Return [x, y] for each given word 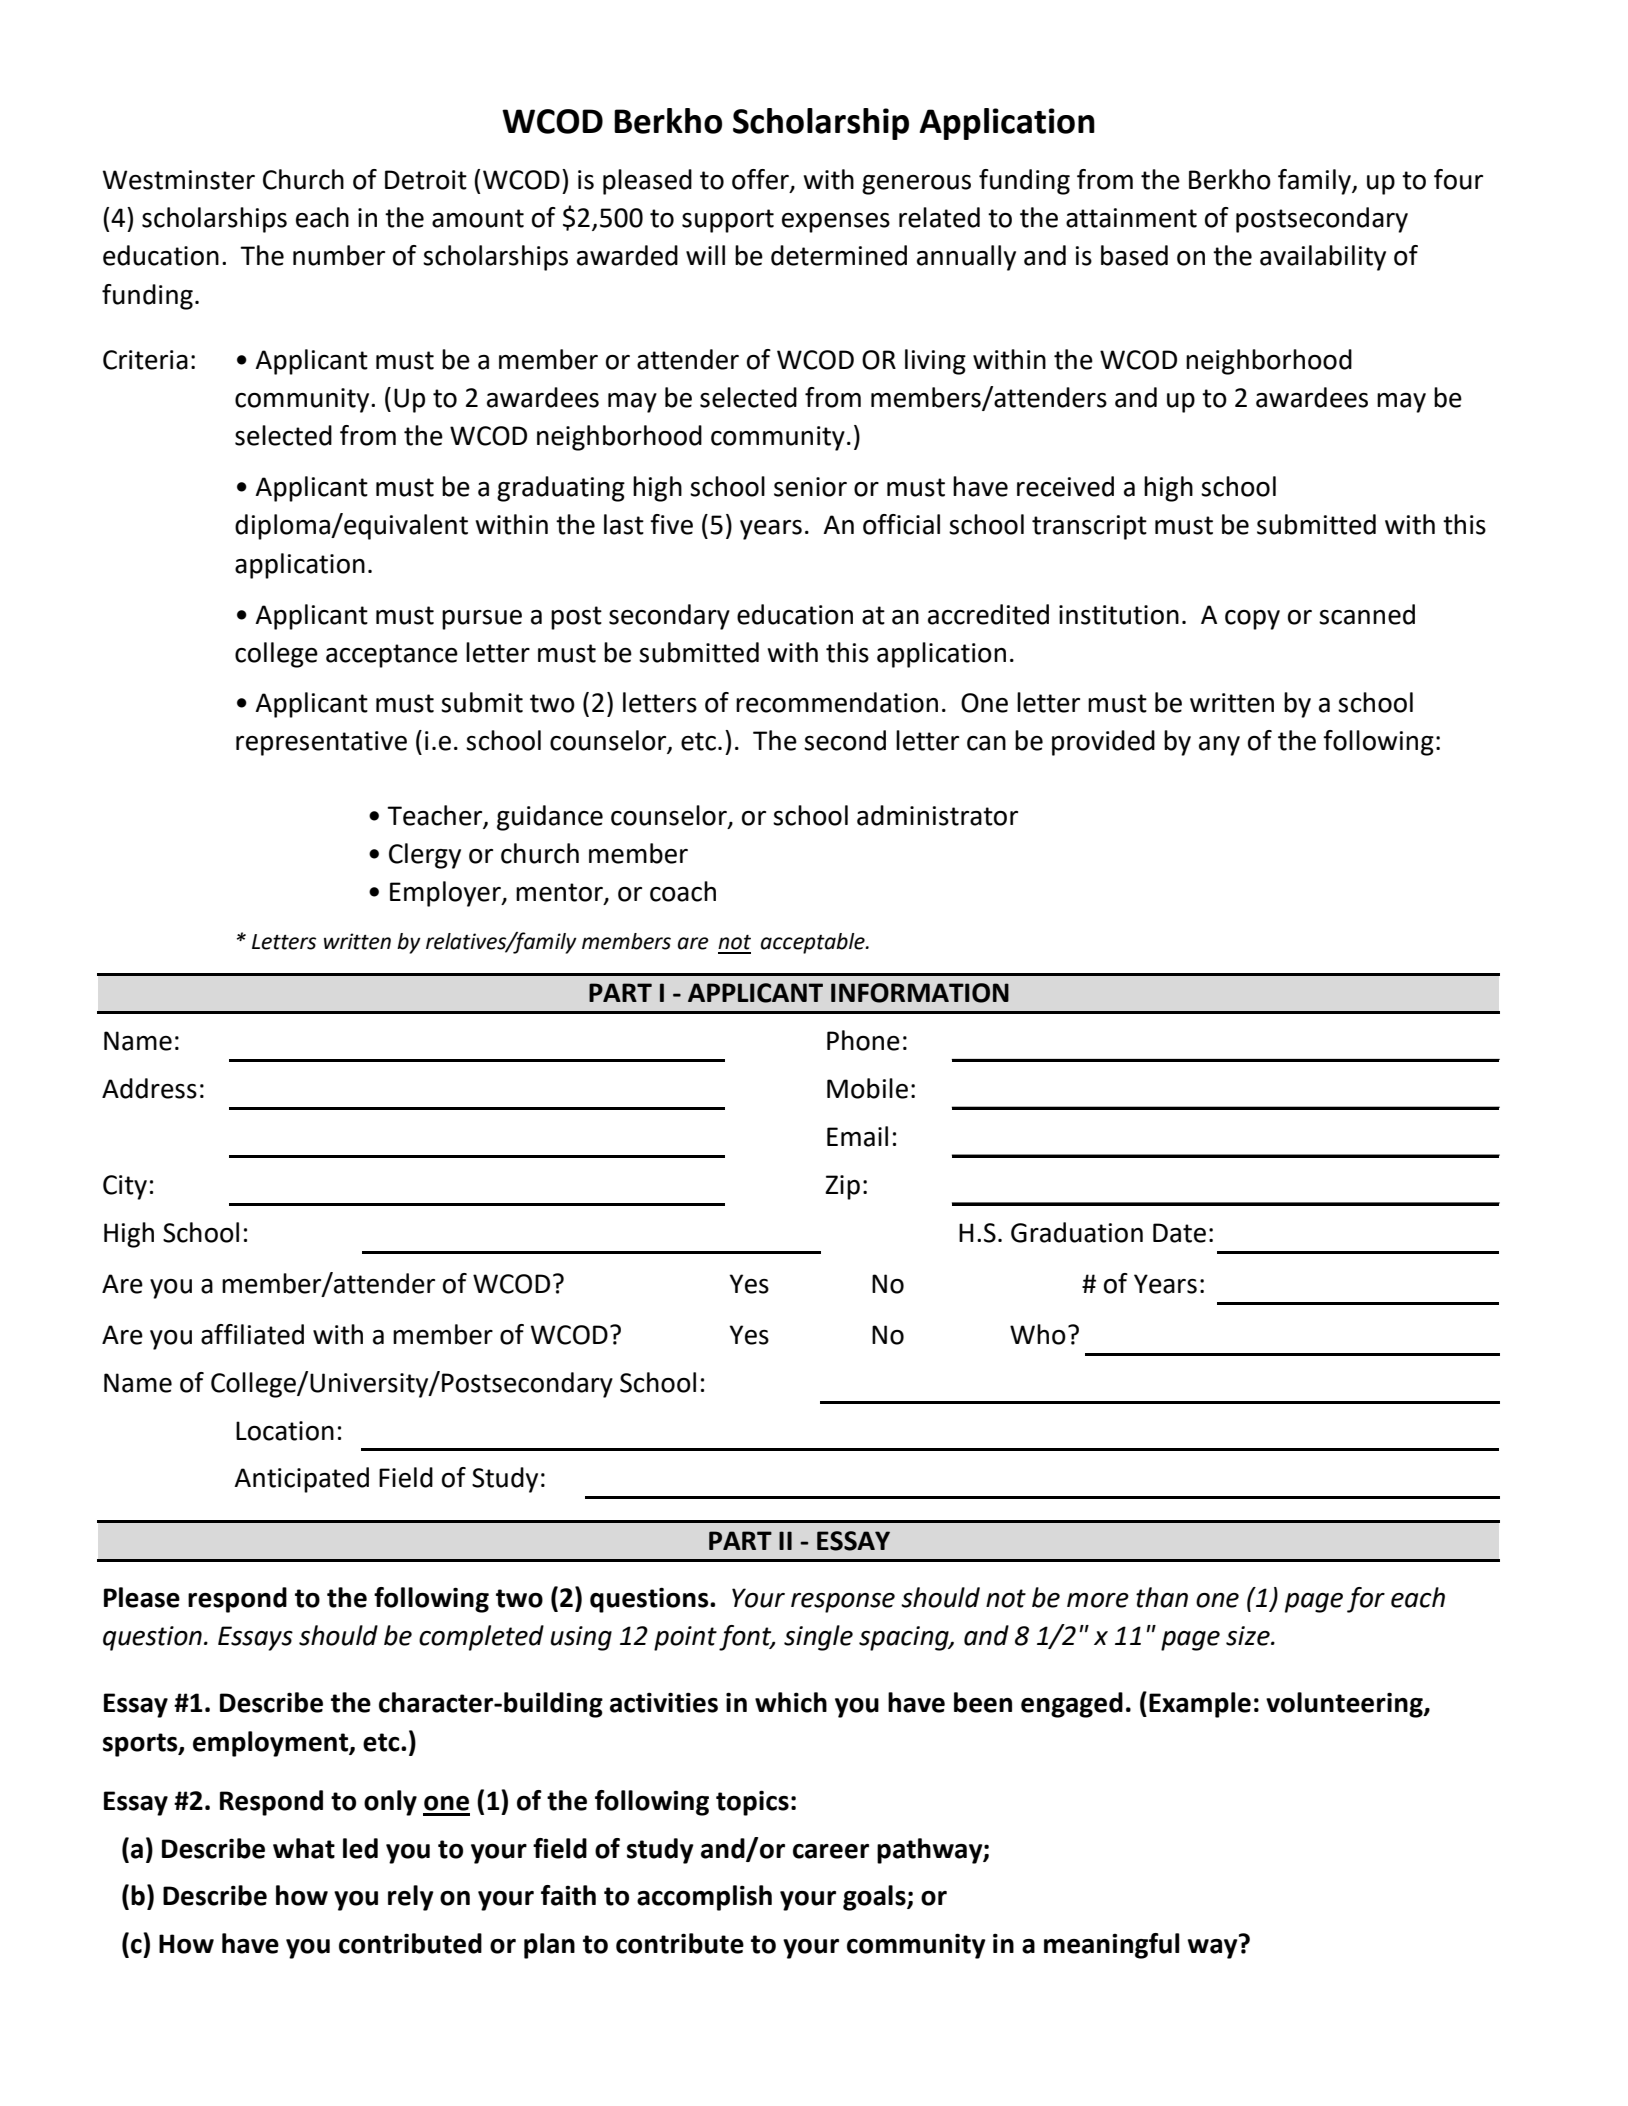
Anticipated [301, 1480]
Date [1179, 1233]
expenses [836, 223]
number [339, 255]
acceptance [392, 656]
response [843, 1603]
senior [810, 487]
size [1249, 1636]
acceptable [814, 943]
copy [1252, 620]
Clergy [425, 856]
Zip [842, 1187]
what [304, 1848]
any [1219, 746]
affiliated [252, 1334]
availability [1323, 258]
